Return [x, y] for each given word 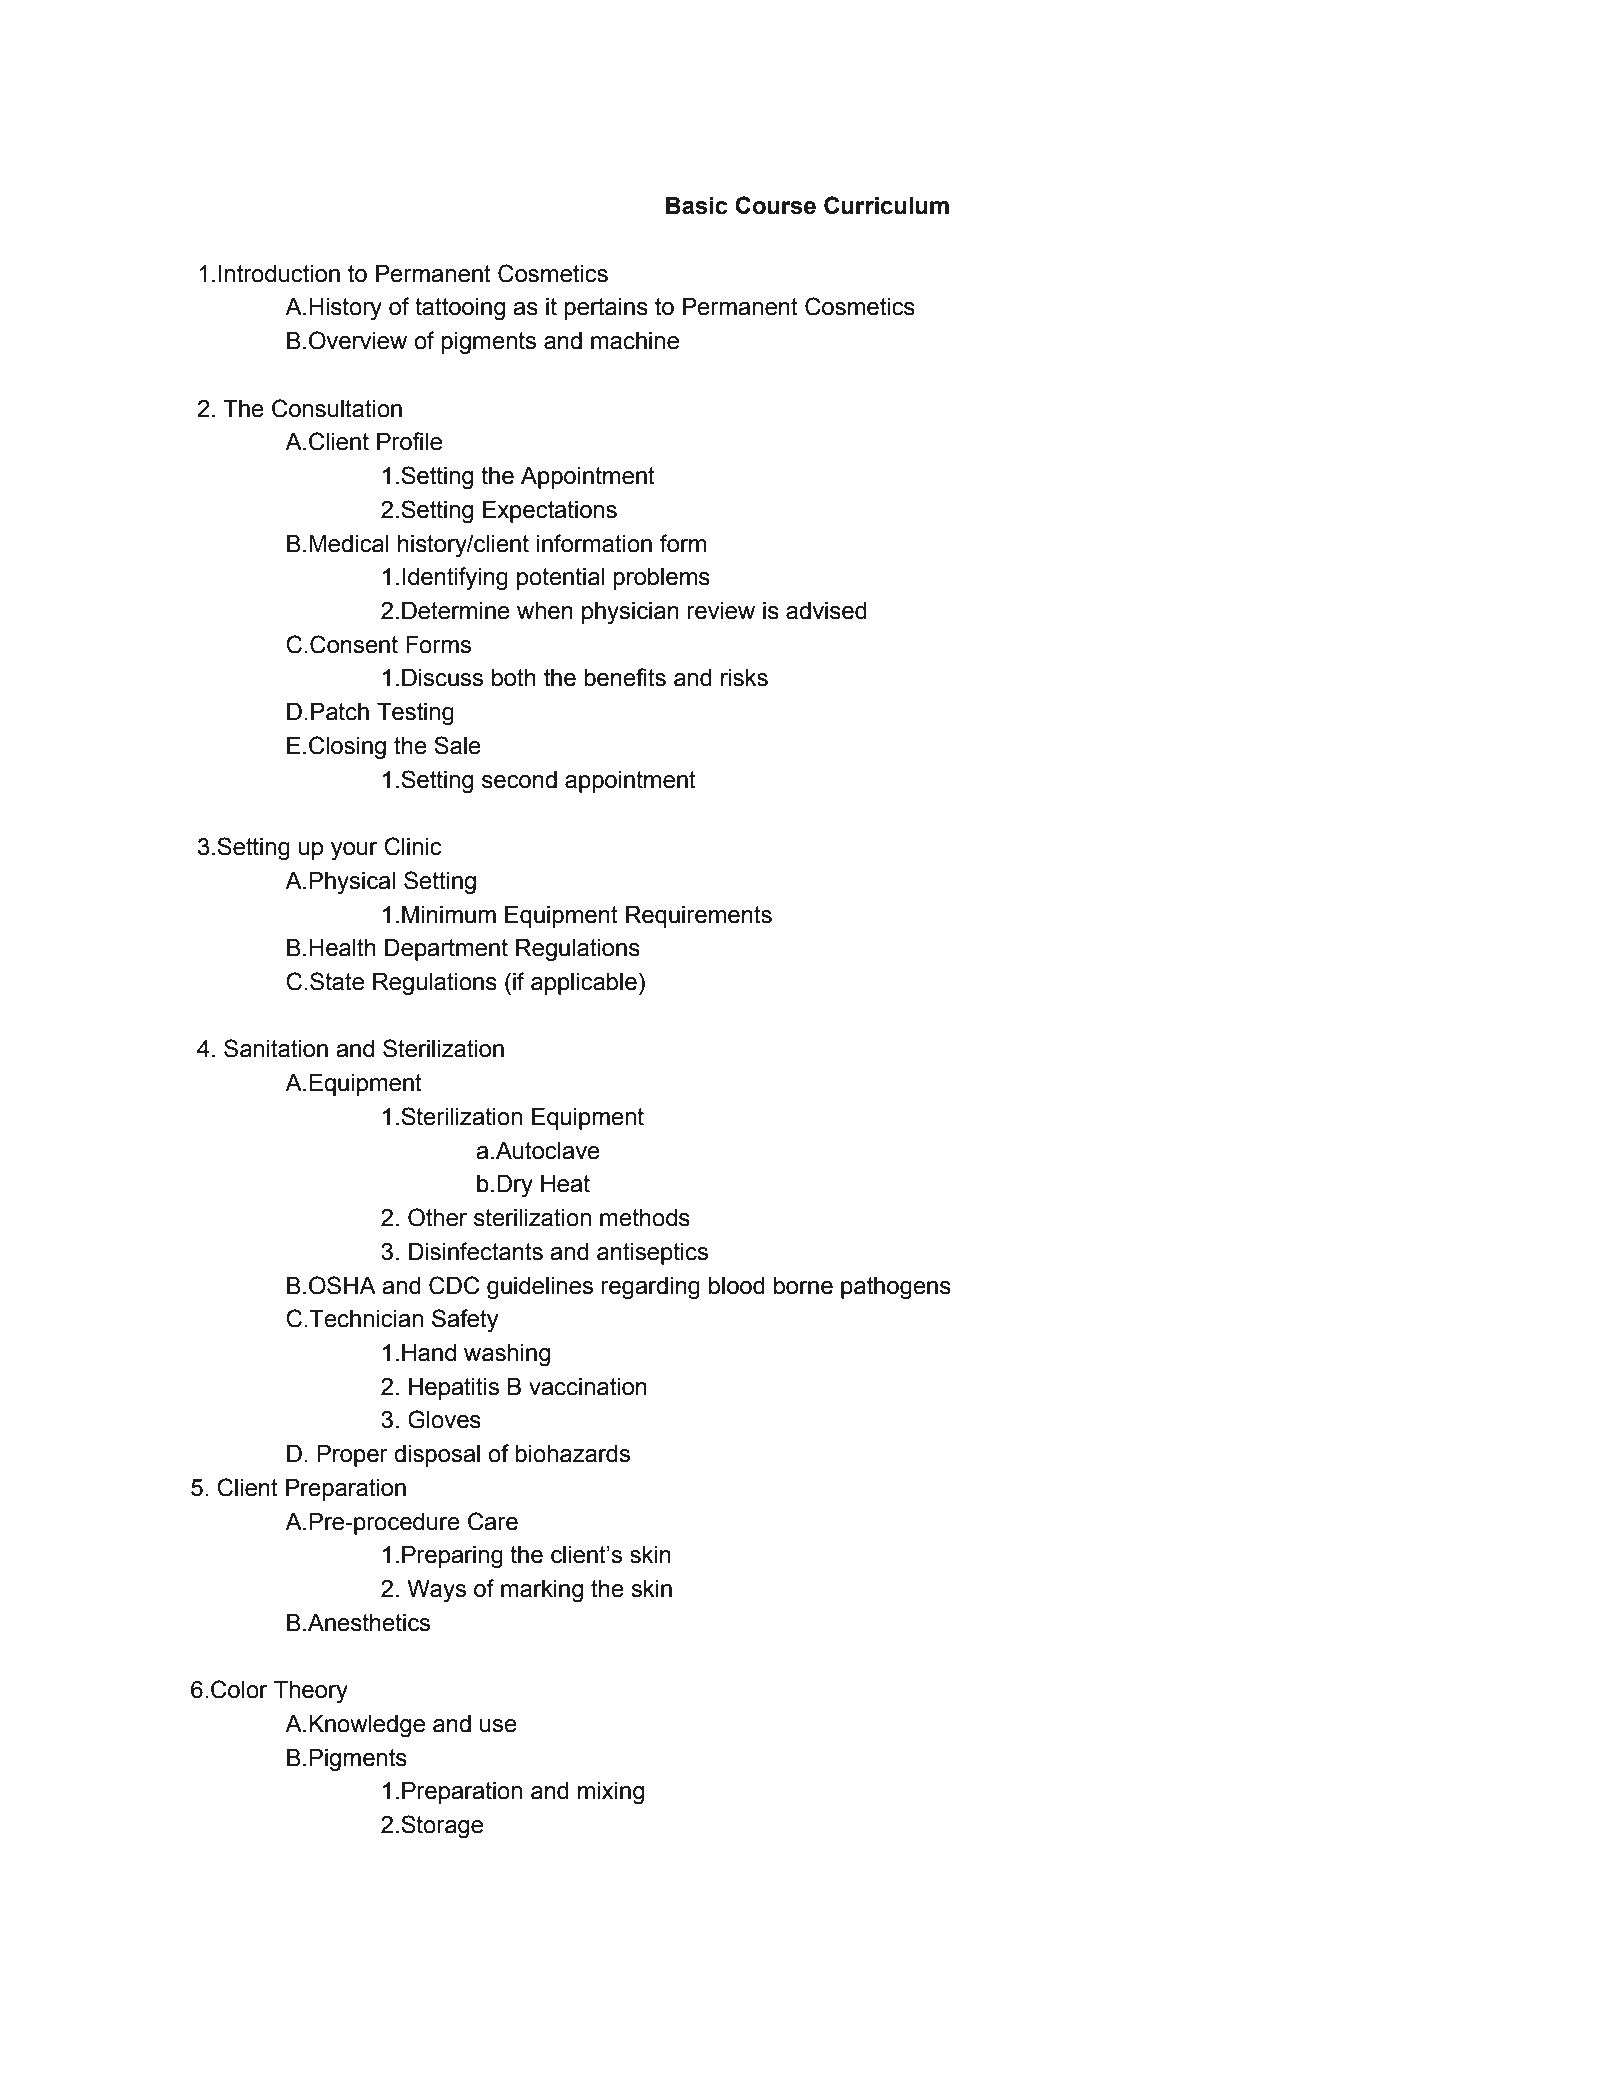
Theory [311, 1692]
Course [775, 205]
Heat [565, 1184]
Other [437, 1217]
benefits [625, 677]
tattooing [460, 309]
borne [803, 1286]
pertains [606, 309]
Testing [415, 714]
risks [744, 678]
